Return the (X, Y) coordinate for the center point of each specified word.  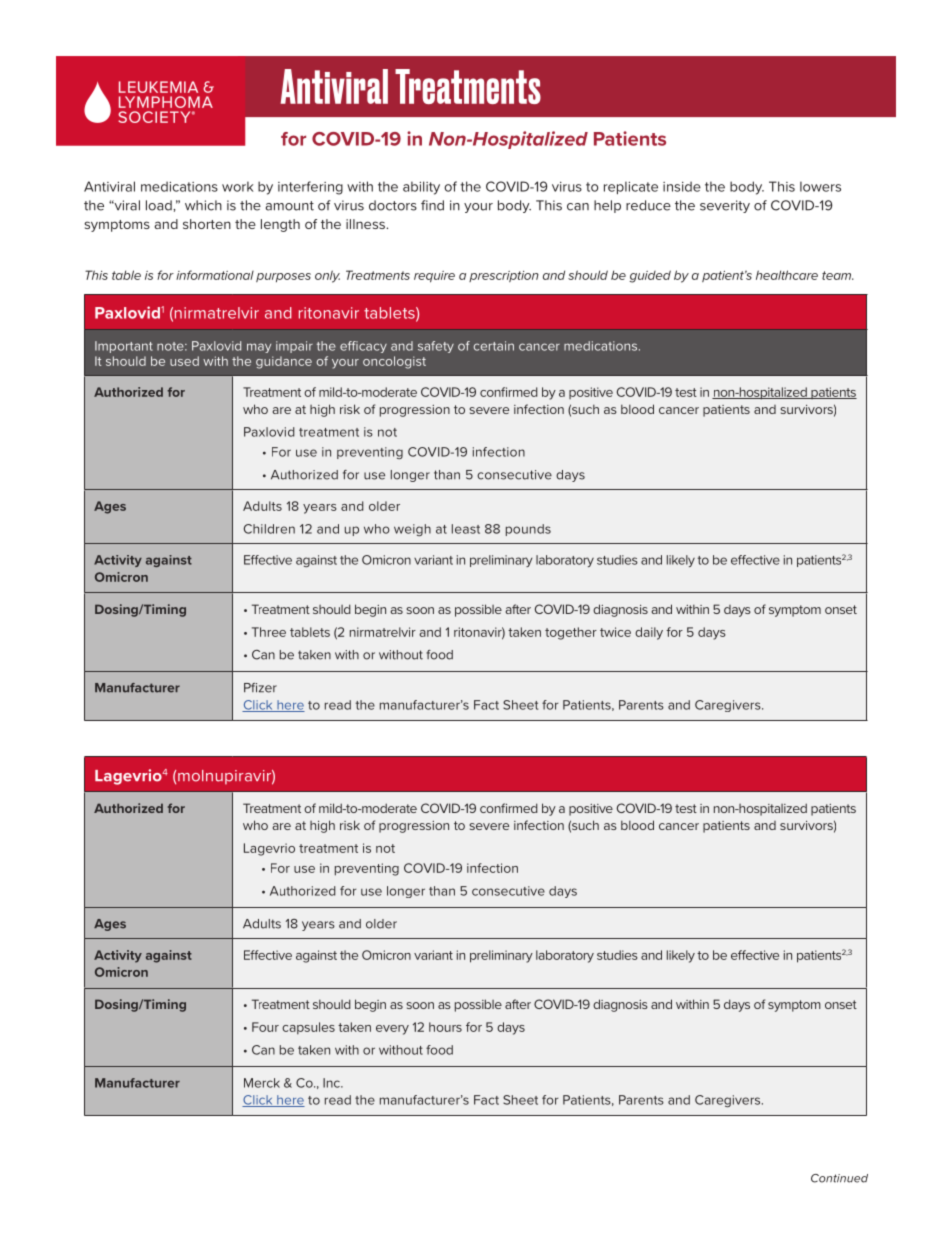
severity (725, 206)
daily (649, 633)
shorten (207, 224)
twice (615, 632)
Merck (262, 1083)
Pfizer (260, 688)
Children (269, 529)
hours (445, 1027)
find (432, 205)
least (466, 529)
